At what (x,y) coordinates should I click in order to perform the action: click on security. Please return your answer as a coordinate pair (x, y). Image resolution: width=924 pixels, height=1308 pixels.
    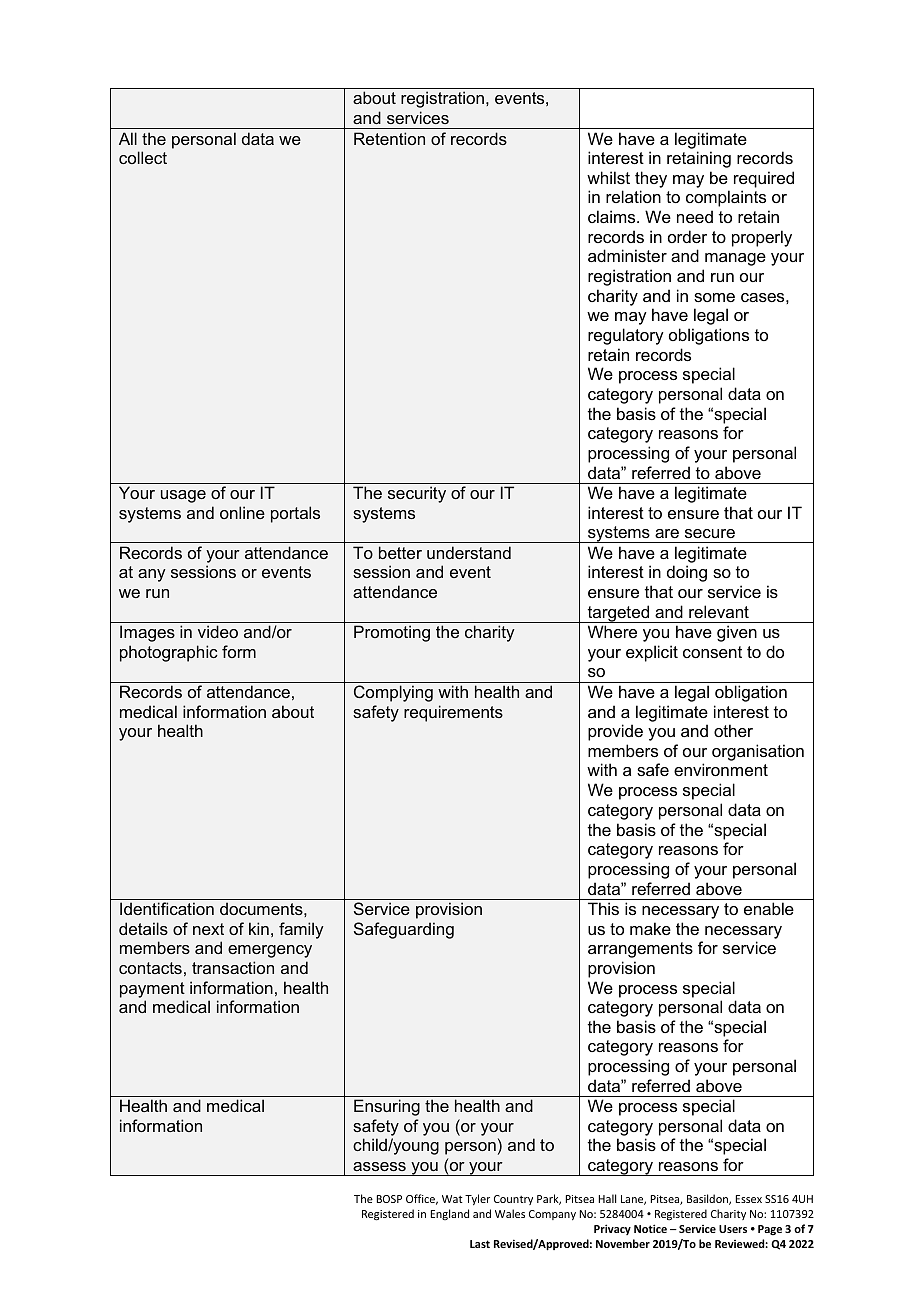
    Looking at the image, I should click on (417, 494).
